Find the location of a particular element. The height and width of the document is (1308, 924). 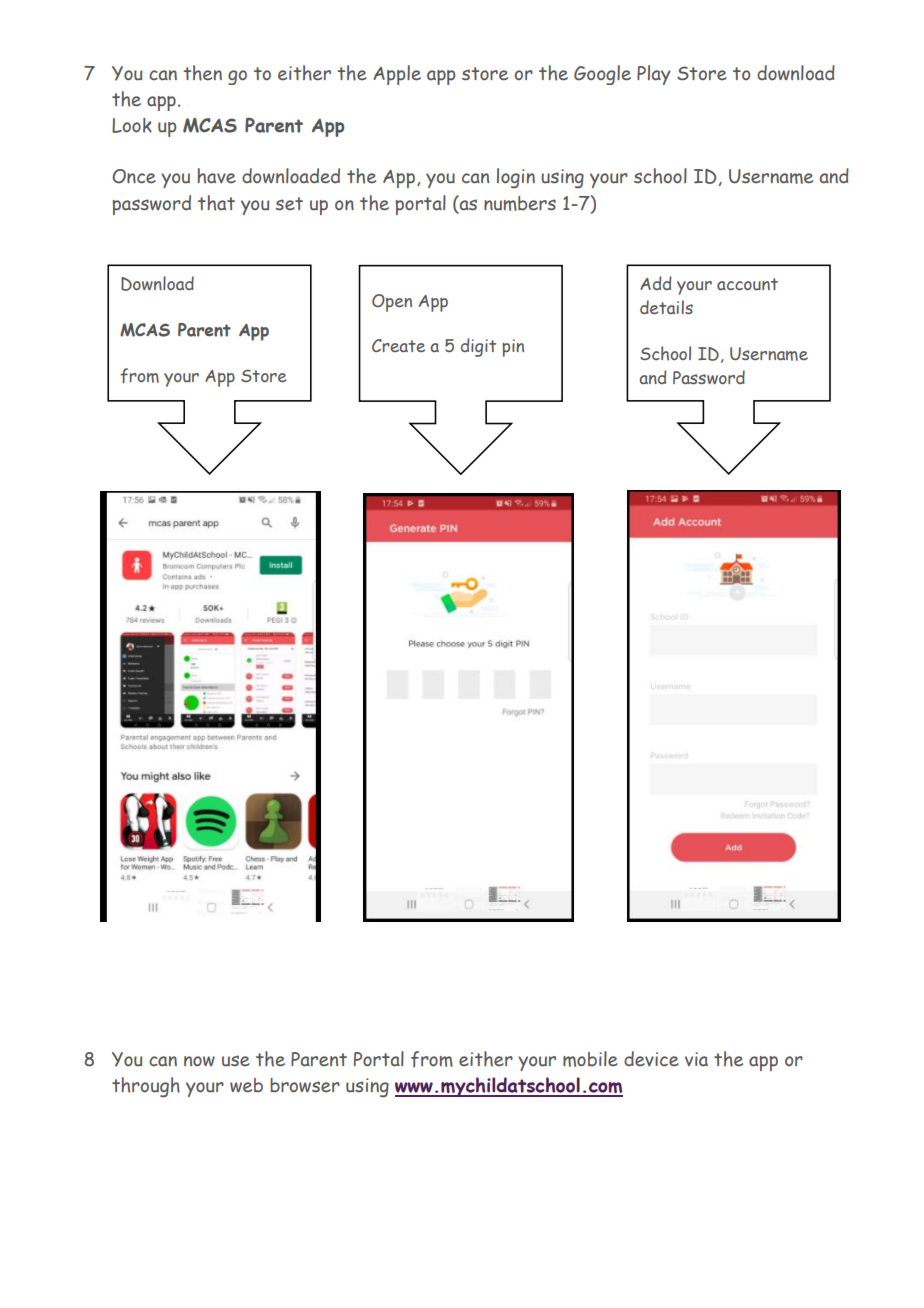

digit is located at coordinates (478, 347).
